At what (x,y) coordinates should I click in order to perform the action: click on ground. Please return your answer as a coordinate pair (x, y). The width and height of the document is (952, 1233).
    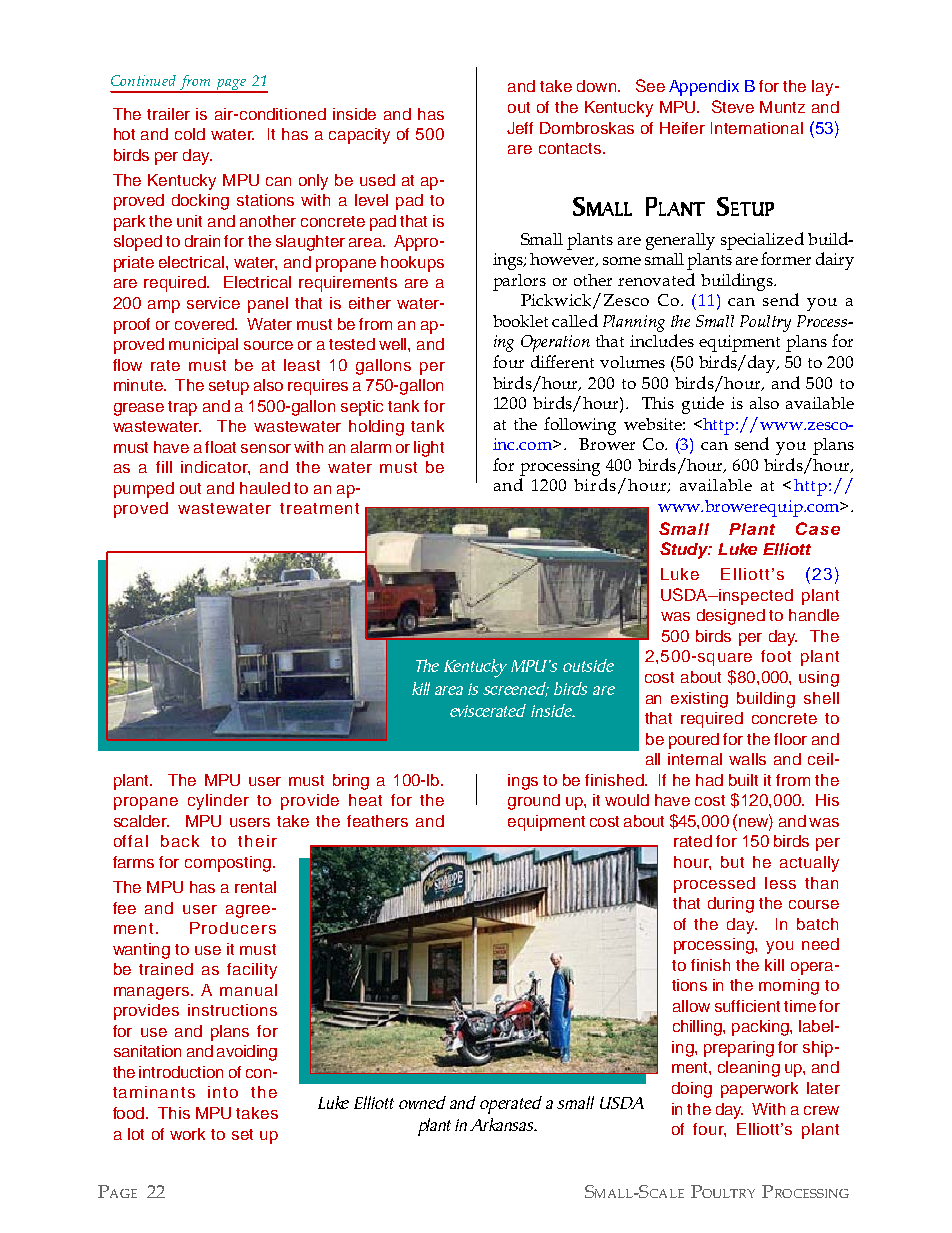
    Looking at the image, I should click on (534, 802).
